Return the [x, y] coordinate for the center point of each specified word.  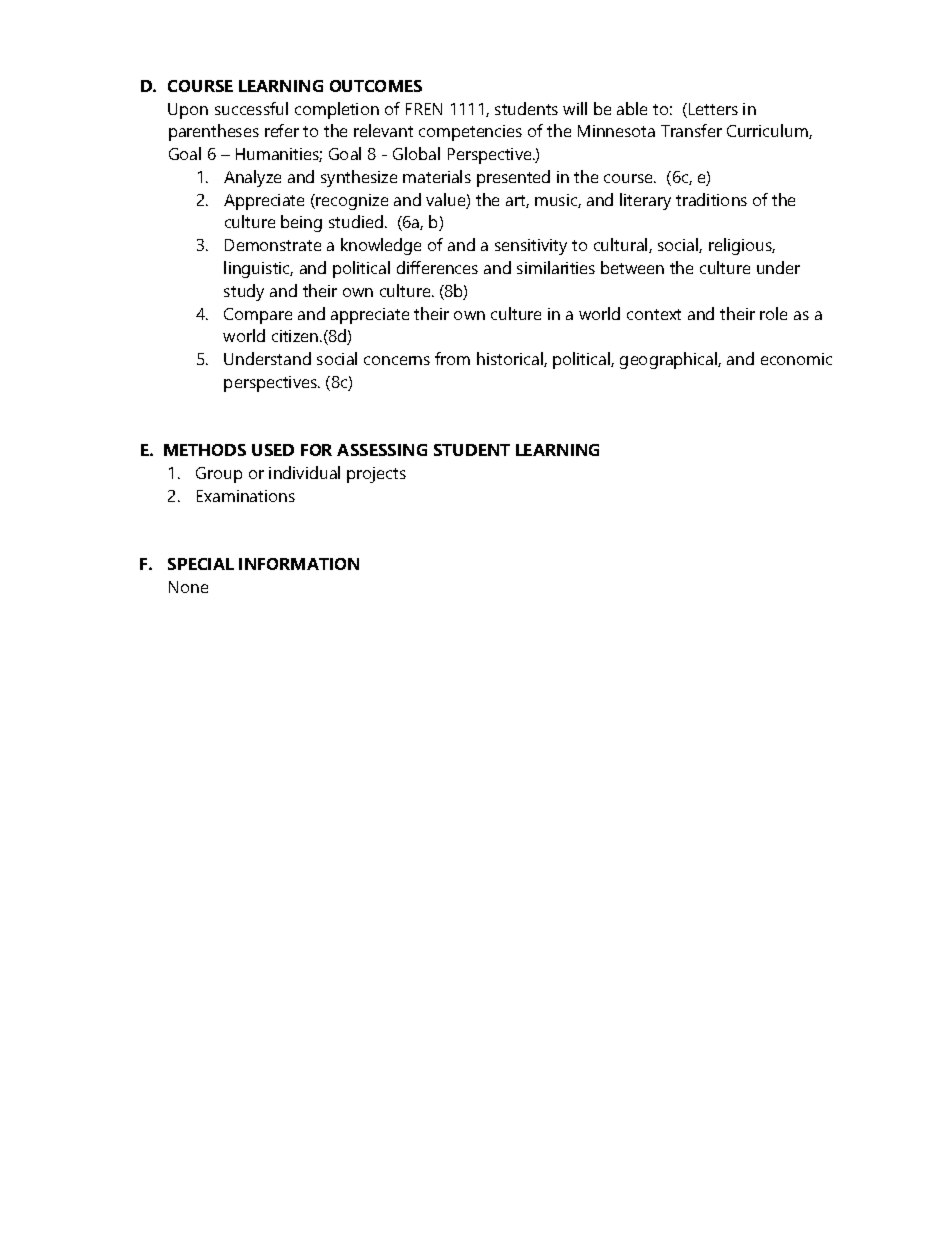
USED [273, 450]
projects [376, 475]
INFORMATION [299, 564]
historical [511, 359]
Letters [713, 109]
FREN [424, 109]
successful [251, 108]
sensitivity [531, 247]
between [632, 267]
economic [796, 359]
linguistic [258, 269]
